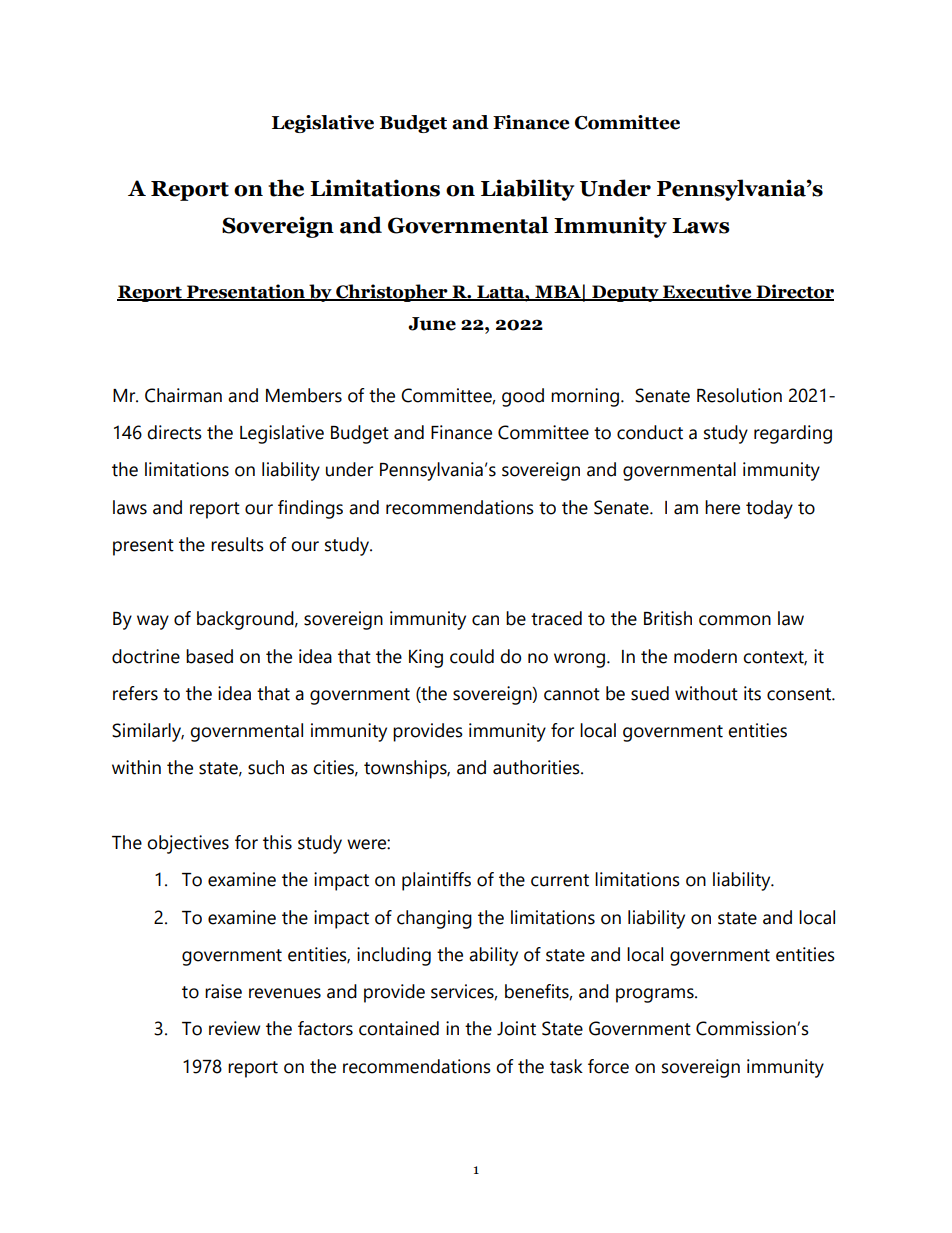 This screenshot has height=1233, width=952. What do you see at coordinates (472, 656) in the screenshot?
I see `could` at bounding box center [472, 656].
